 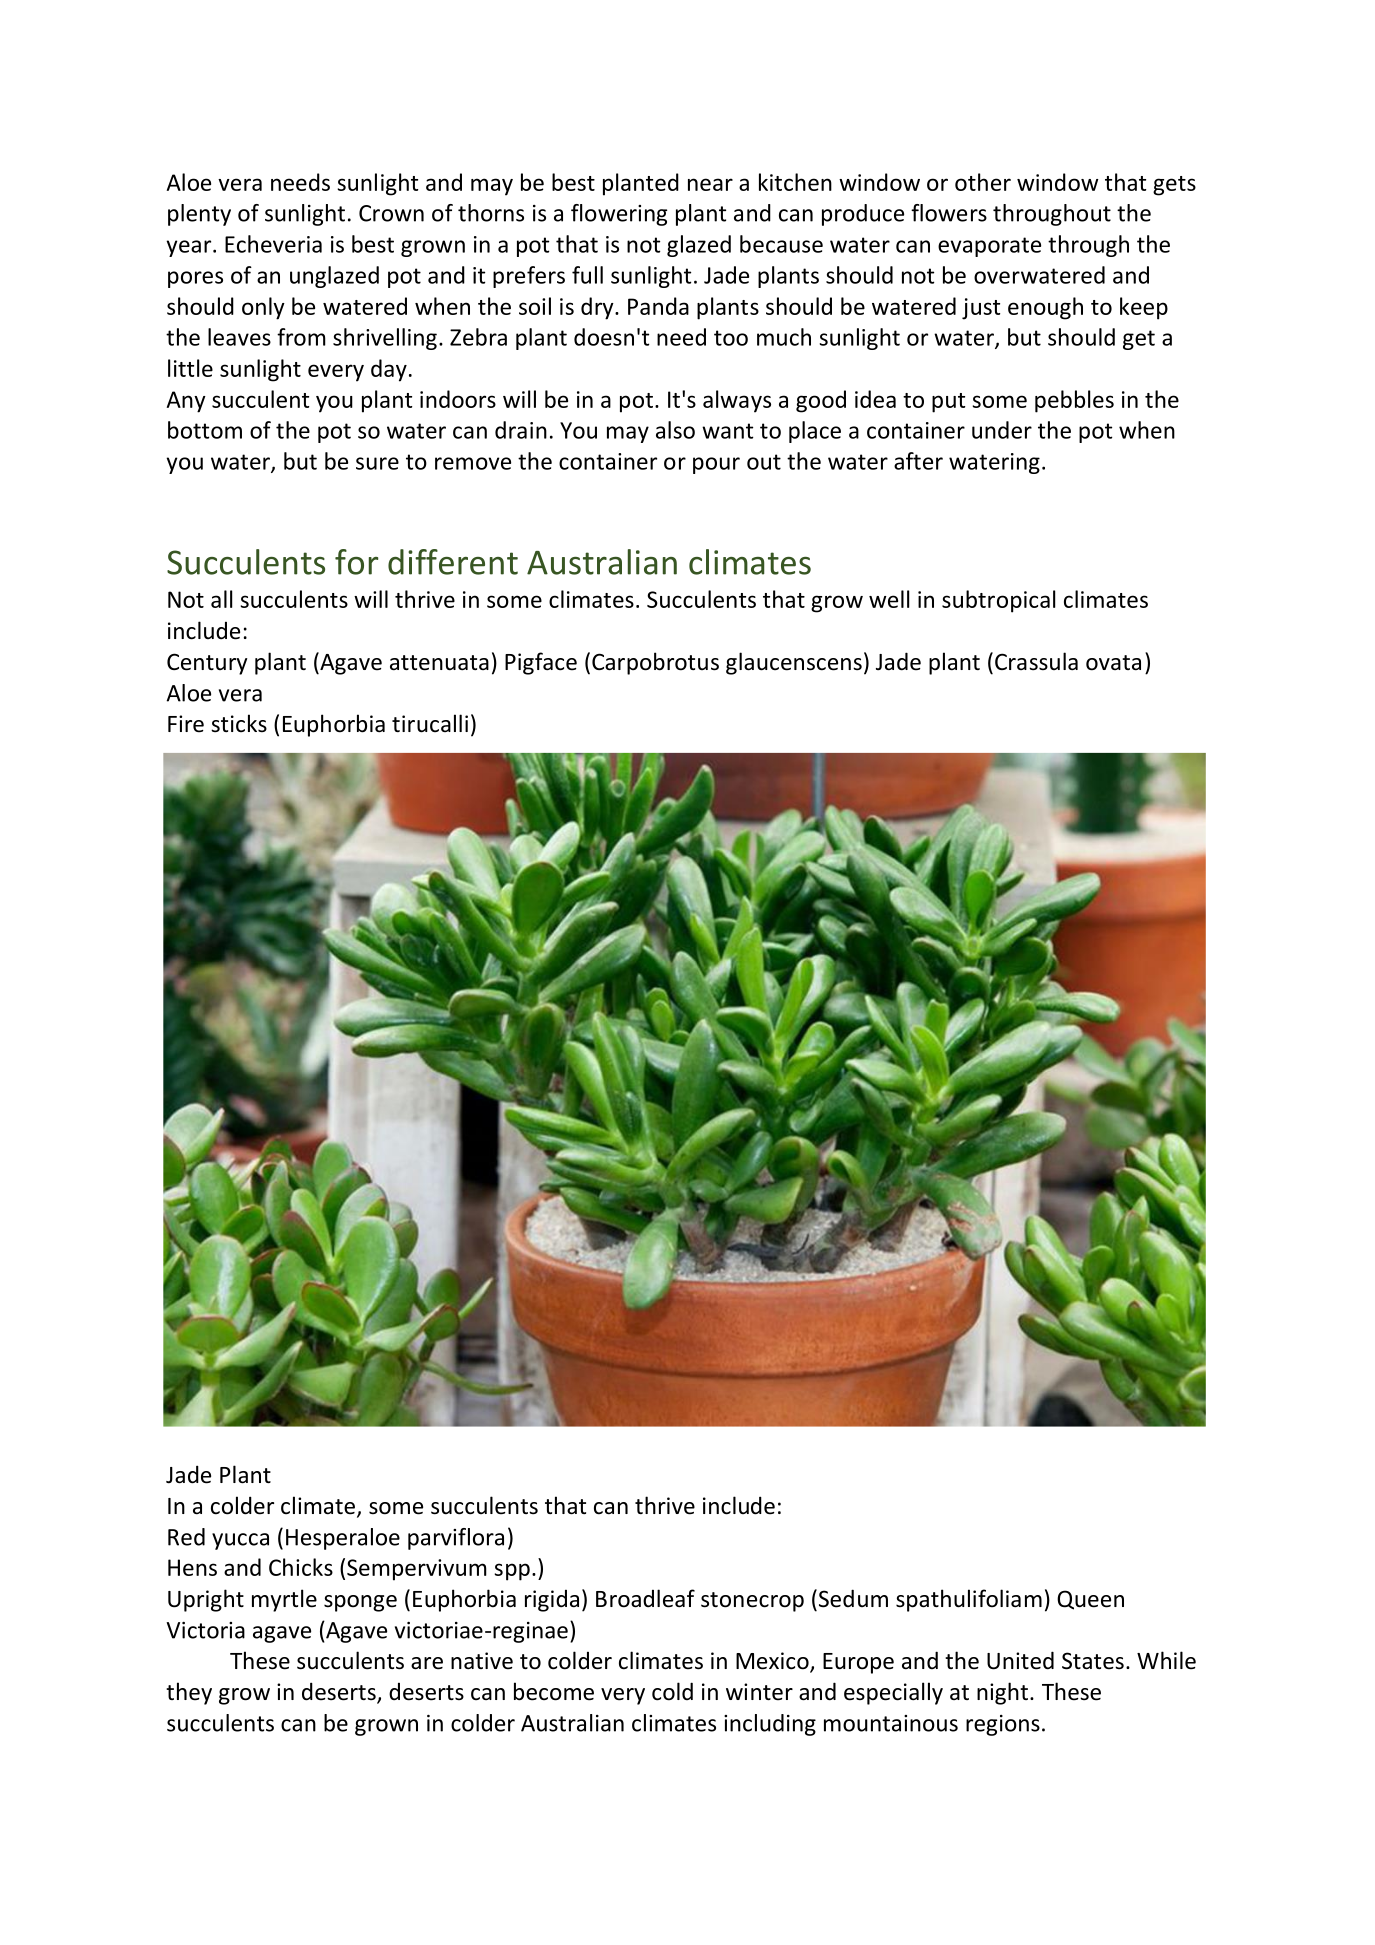 I want to click on ovata, so click(x=1113, y=663).
